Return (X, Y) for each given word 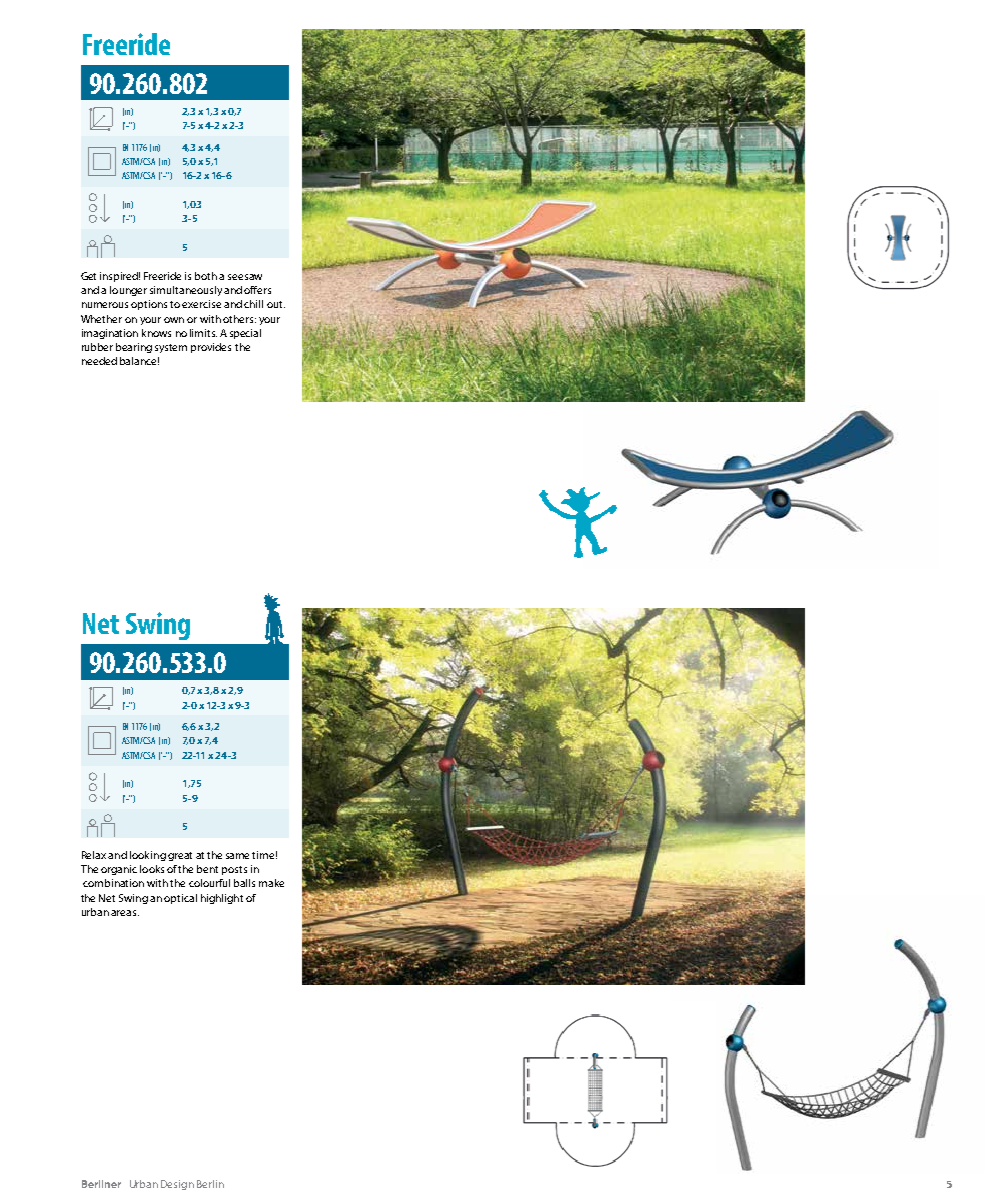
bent (207, 869)
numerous (105, 305)
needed (99, 361)
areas (125, 913)
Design (177, 1185)
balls (244, 883)
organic (119, 870)
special (245, 334)
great (180, 856)
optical (180, 899)
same (239, 856)
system (171, 348)
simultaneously (186, 291)
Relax (94, 855)
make (271, 883)
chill (253, 304)
